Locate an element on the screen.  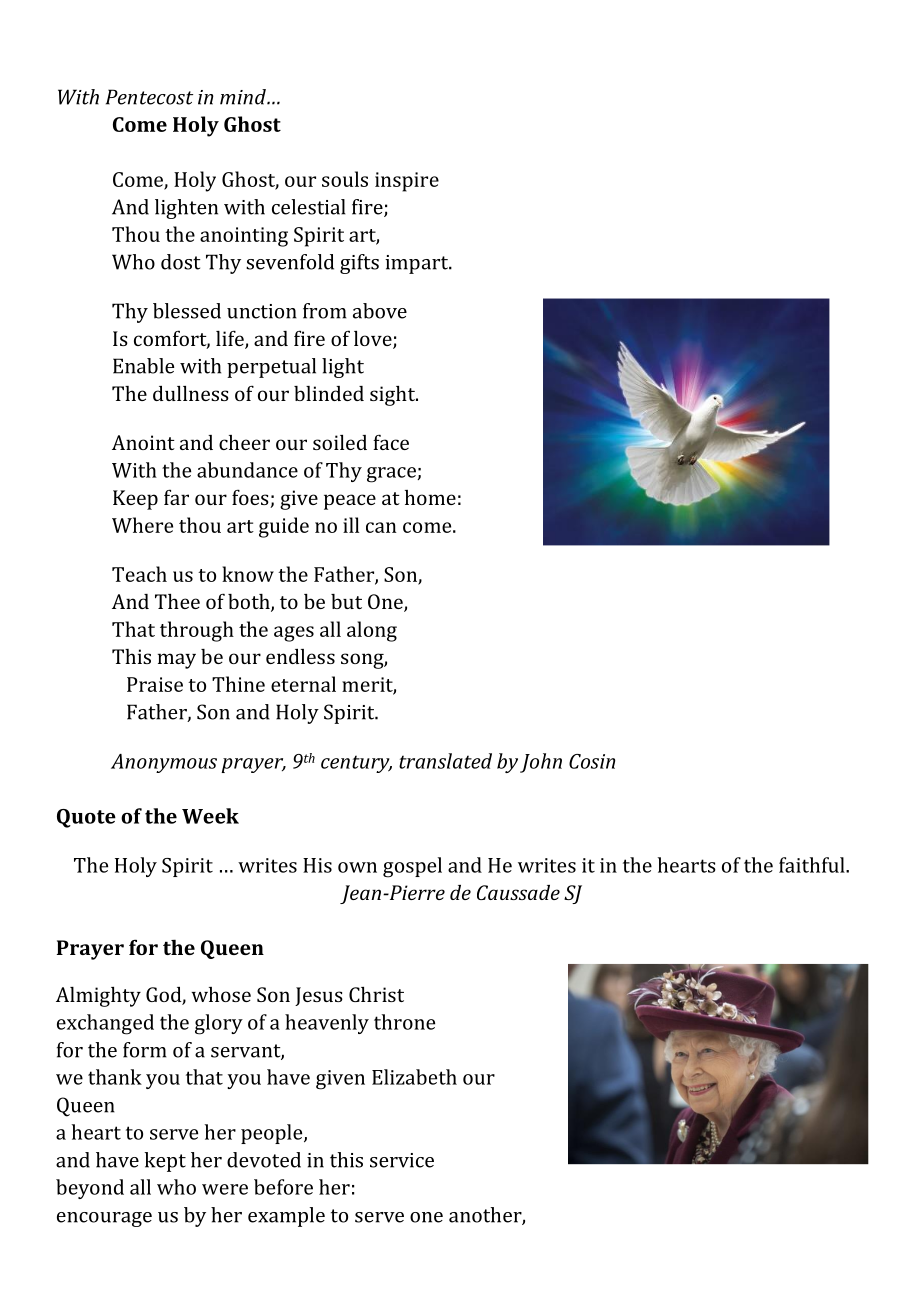
kept is located at coordinates (165, 1162).
